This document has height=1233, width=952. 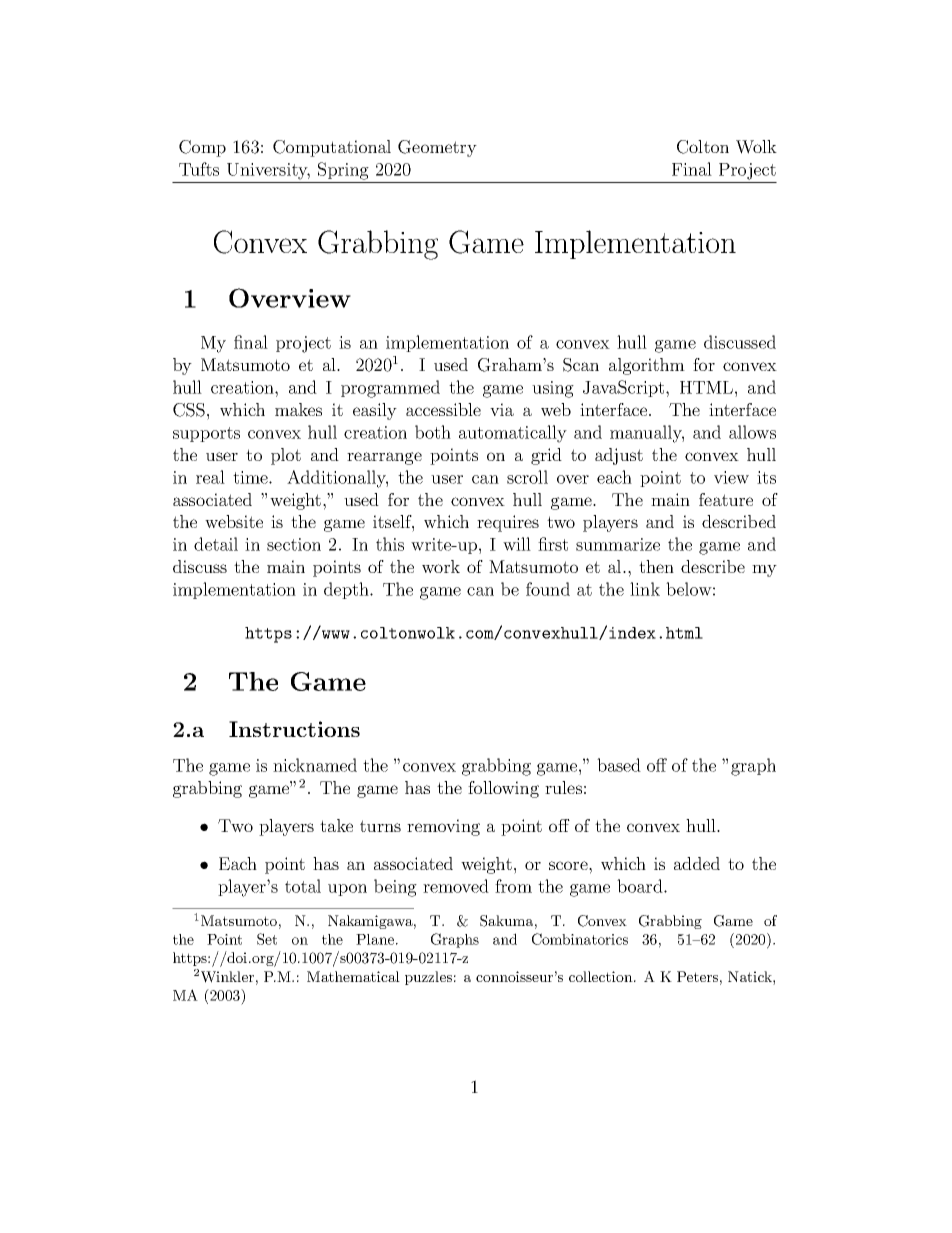 I want to click on following, so click(x=503, y=789).
